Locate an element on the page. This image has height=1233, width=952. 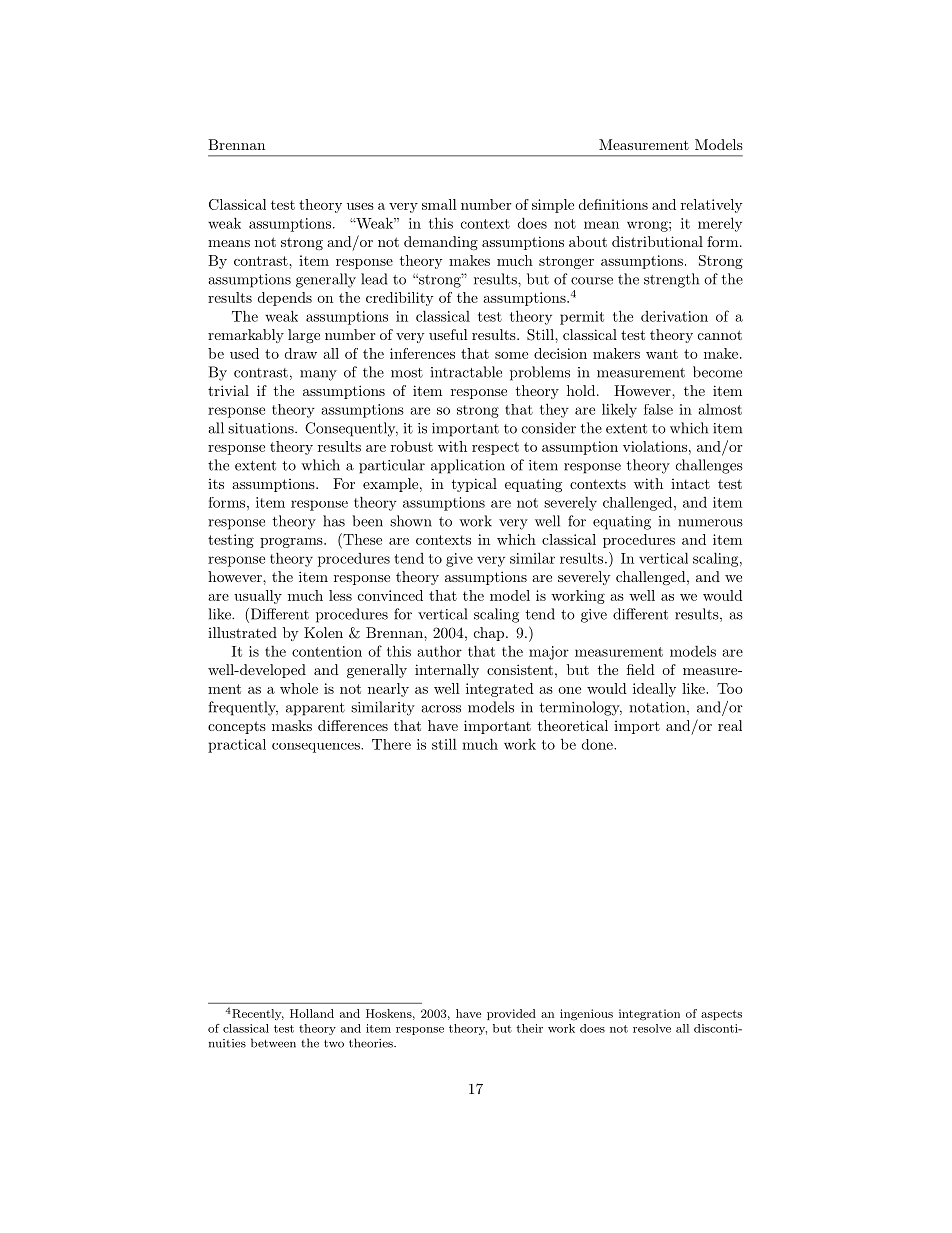
integrated is located at coordinates (500, 690).
